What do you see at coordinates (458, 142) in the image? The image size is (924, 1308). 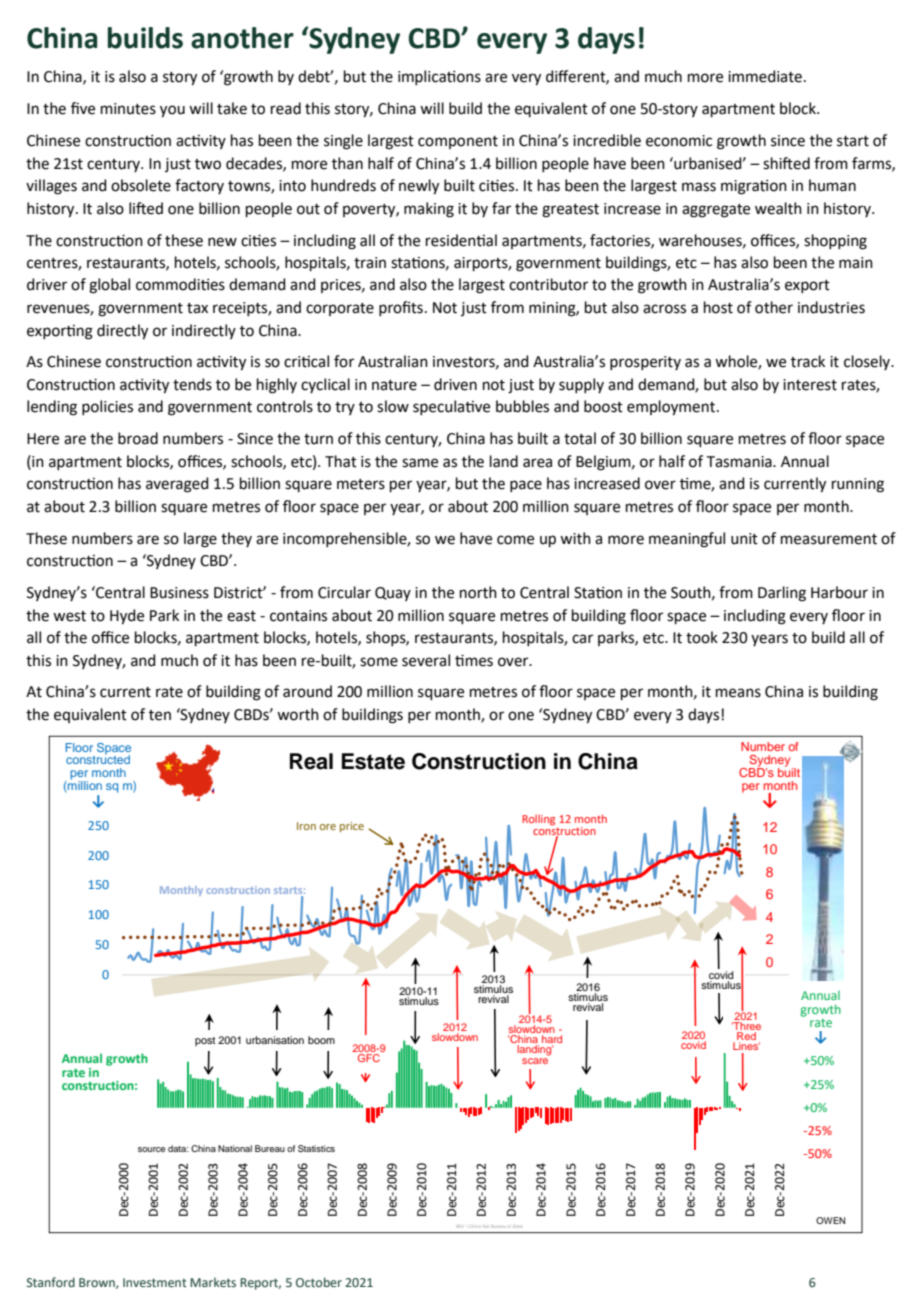 I see `component` at bounding box center [458, 142].
